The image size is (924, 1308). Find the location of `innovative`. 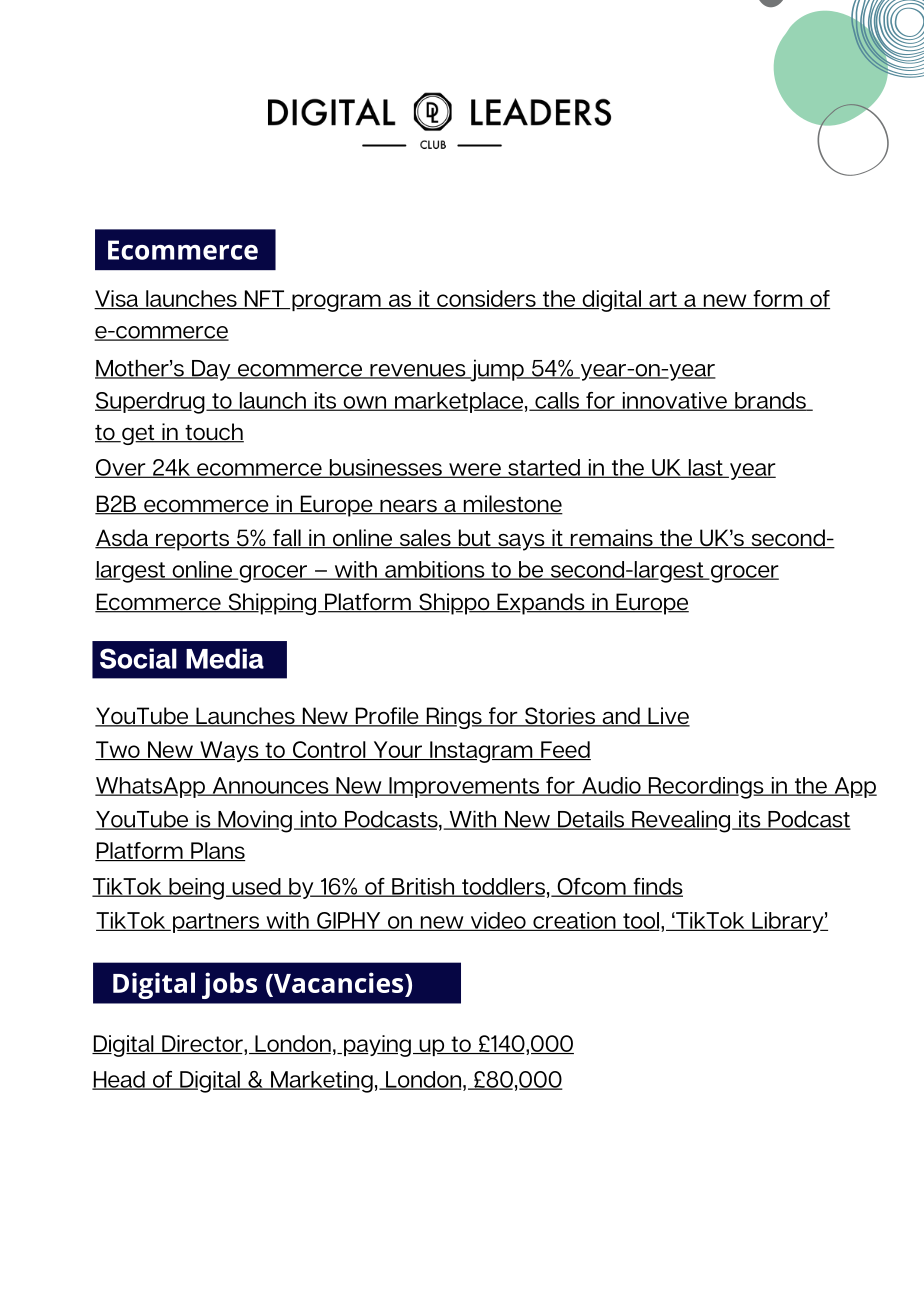

innovative is located at coordinates (674, 401).
